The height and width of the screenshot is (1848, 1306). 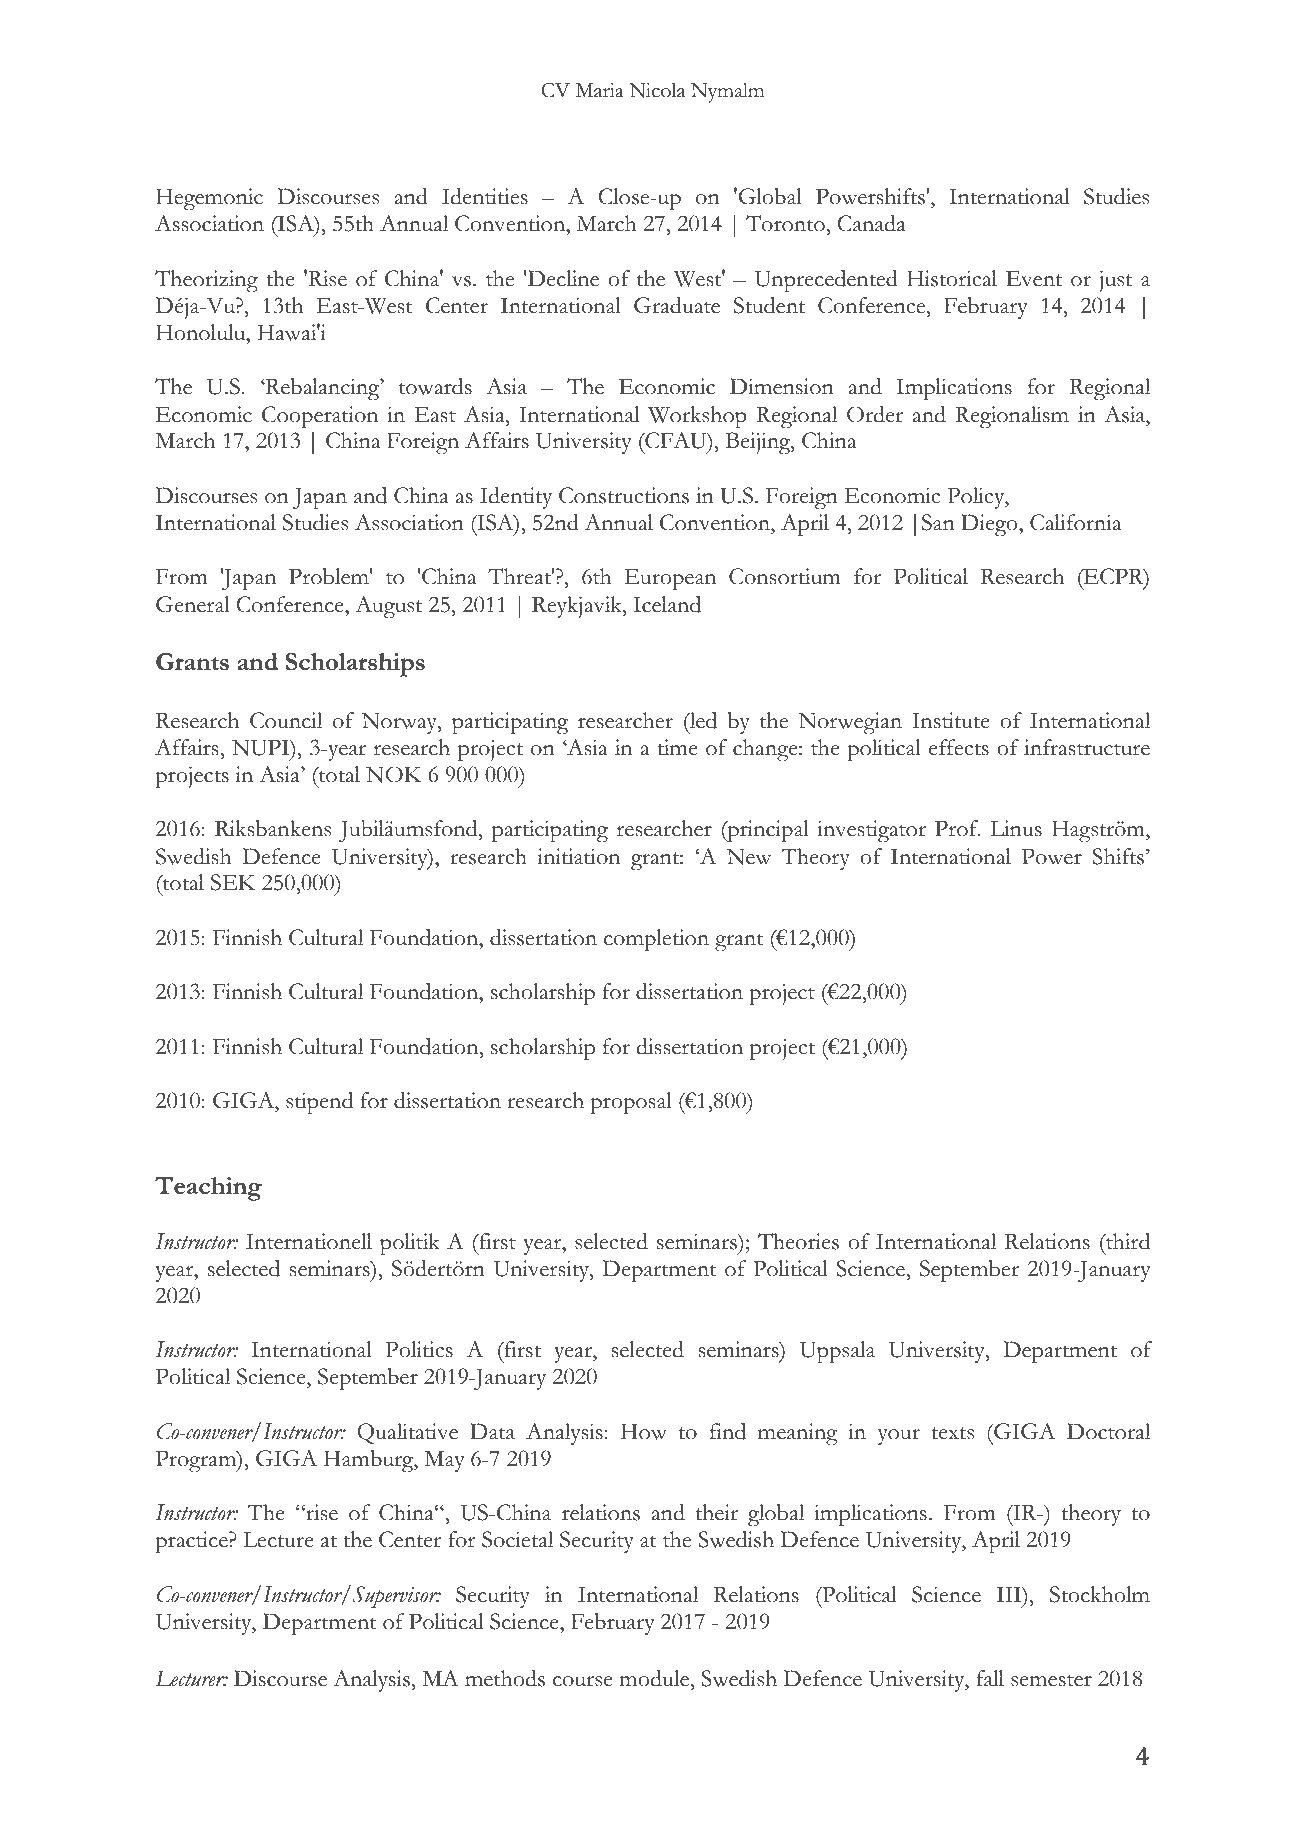 What do you see at coordinates (193, 1542) in the screenshot?
I see `practice` at bounding box center [193, 1542].
